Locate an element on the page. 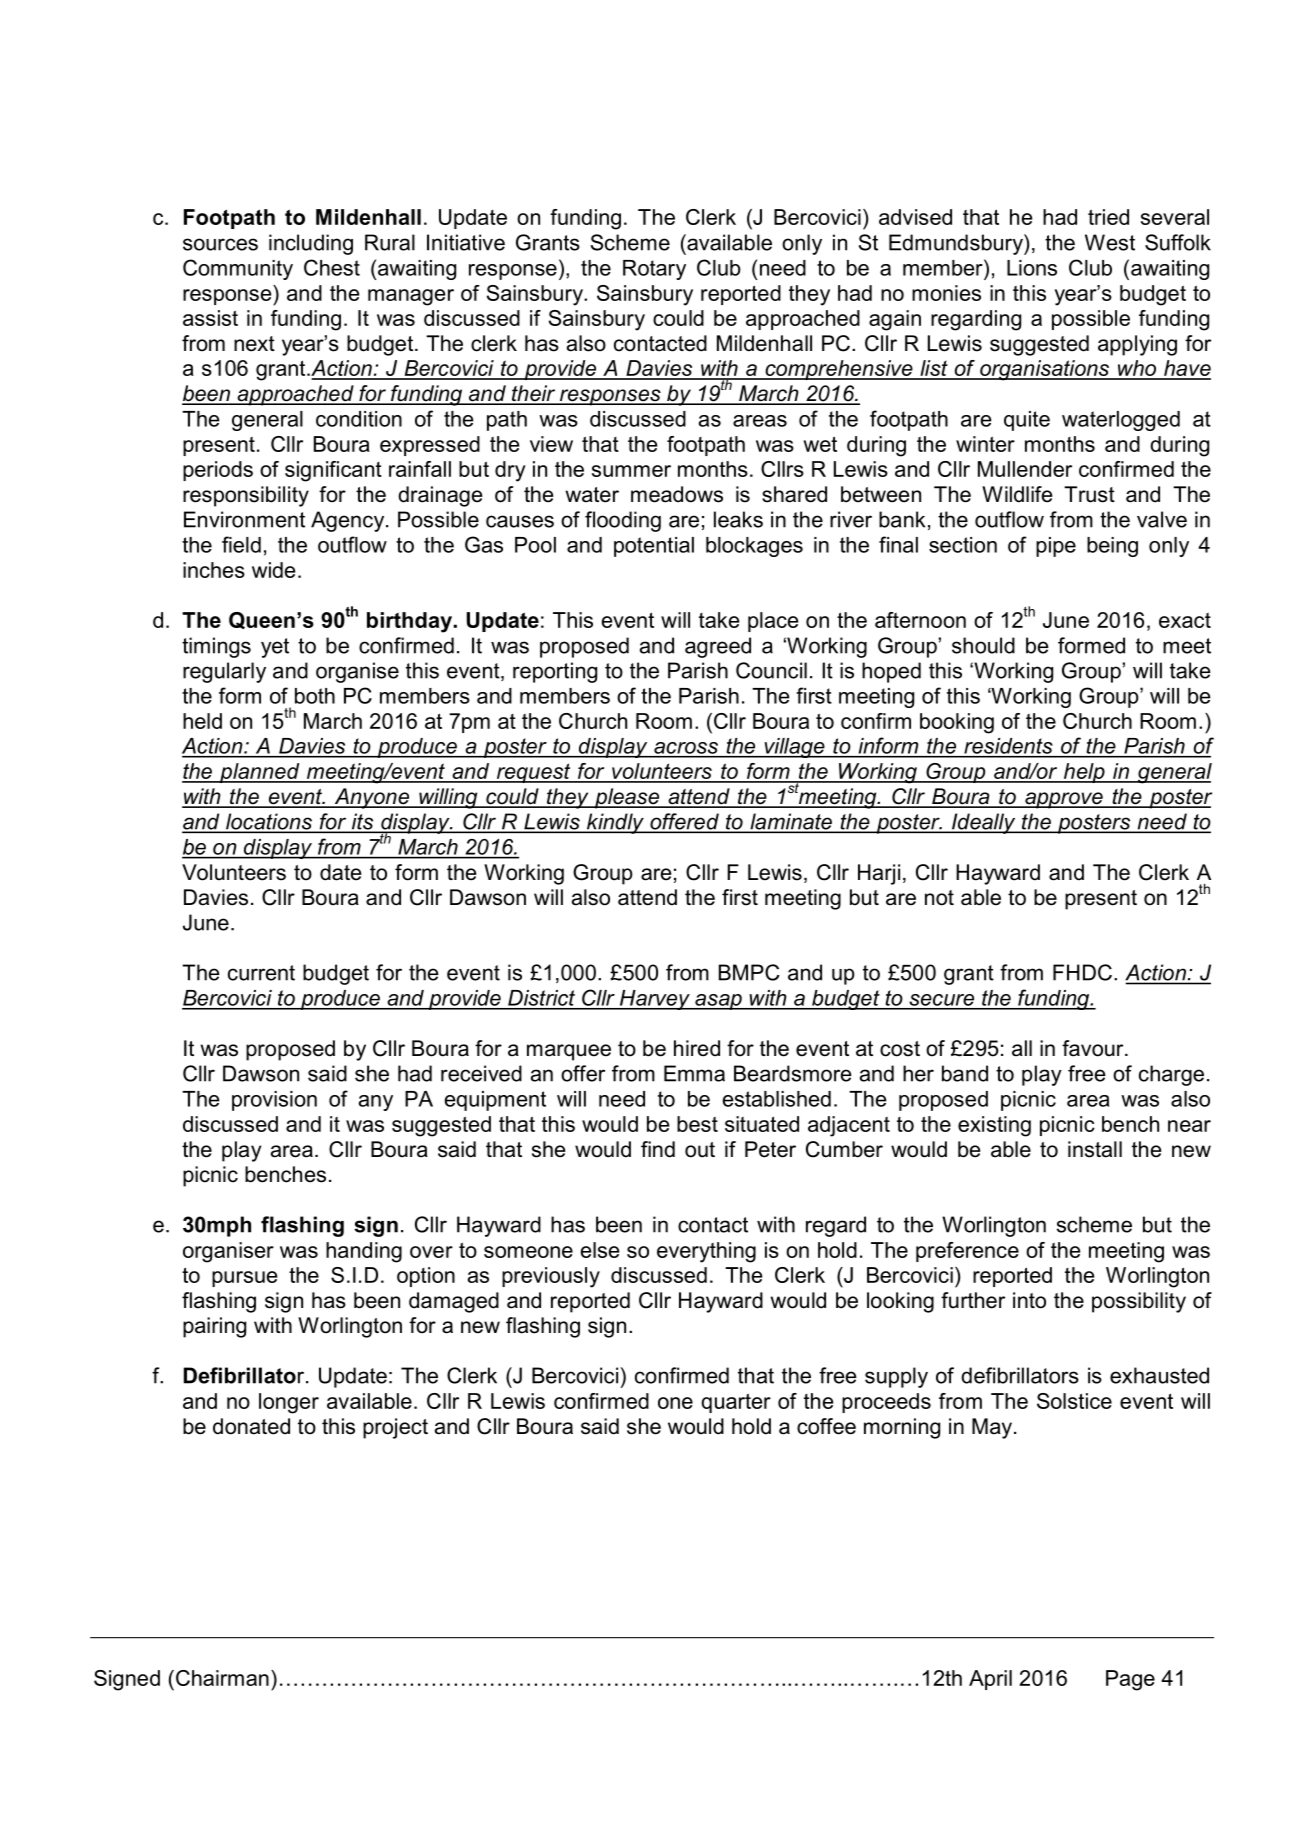  both is located at coordinates (315, 696).
